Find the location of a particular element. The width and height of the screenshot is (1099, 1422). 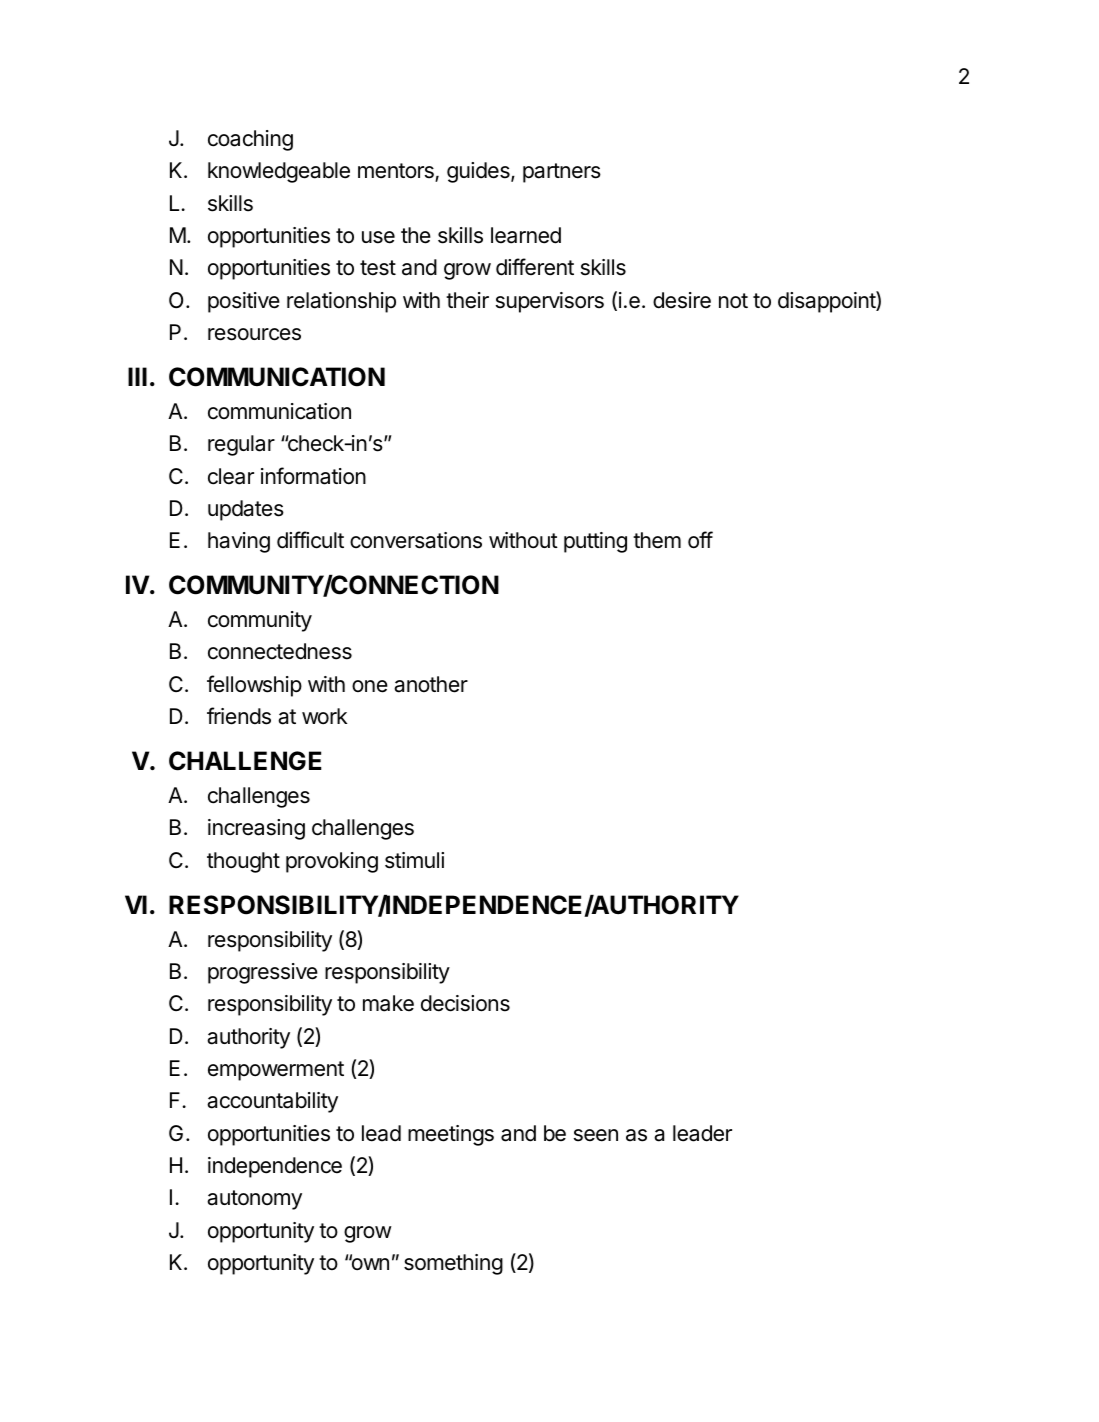

coaching is located at coordinates (250, 140).
